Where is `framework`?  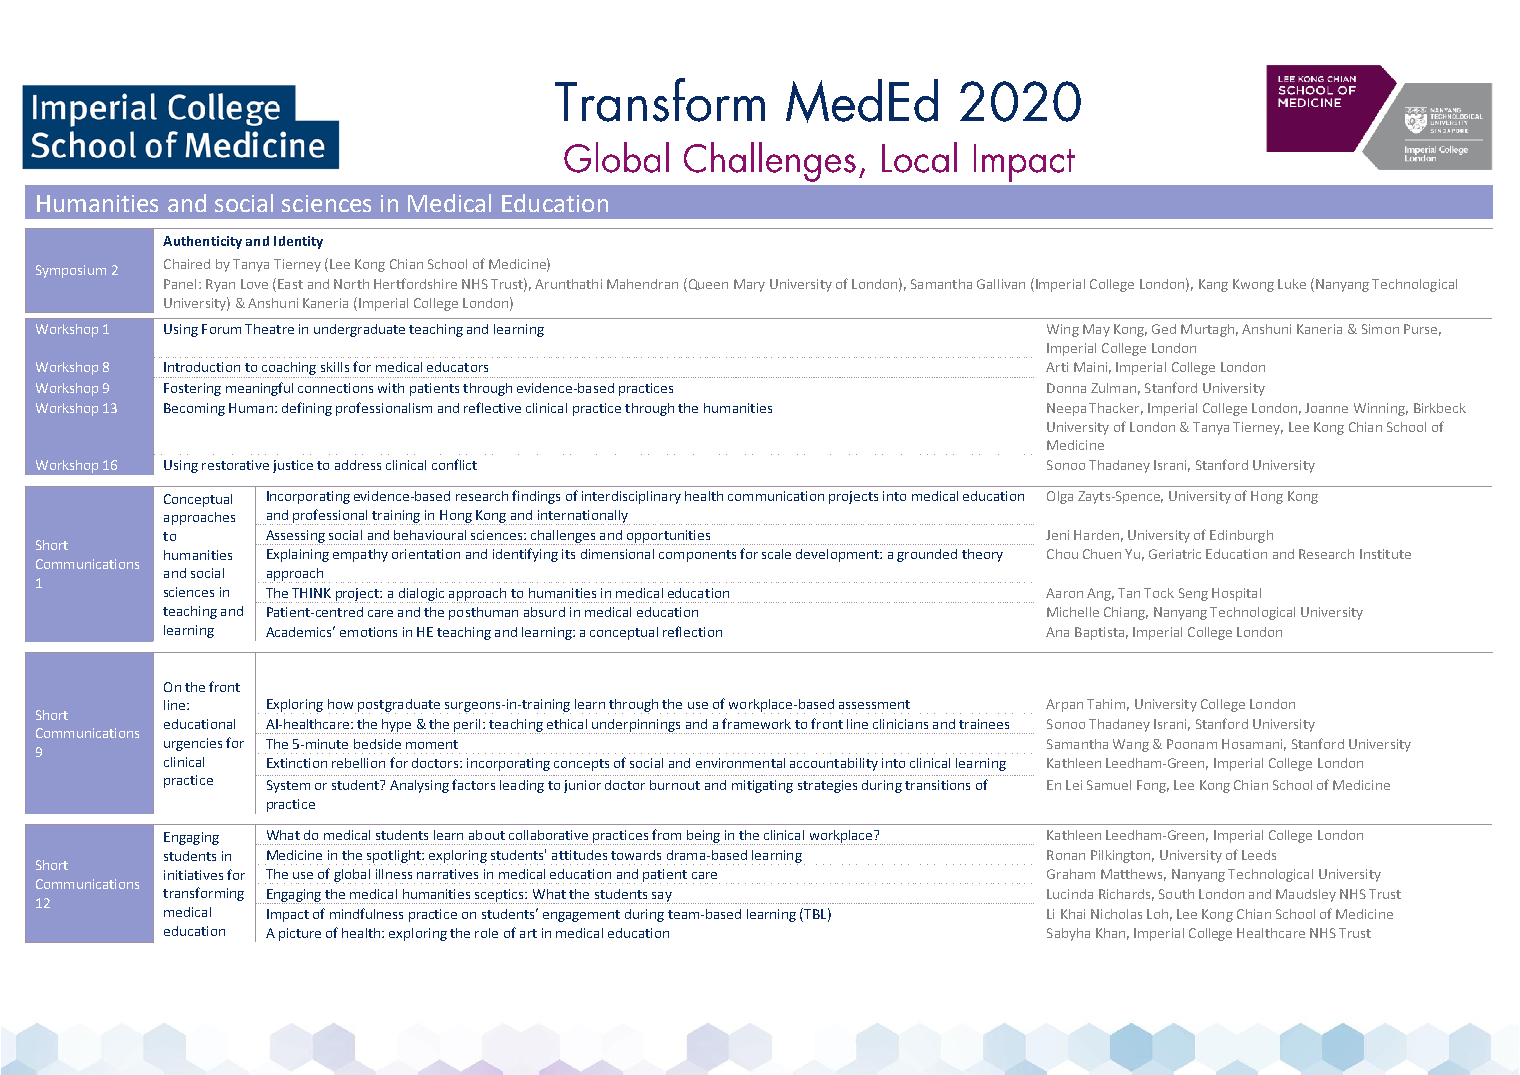 framework is located at coordinates (756, 723).
